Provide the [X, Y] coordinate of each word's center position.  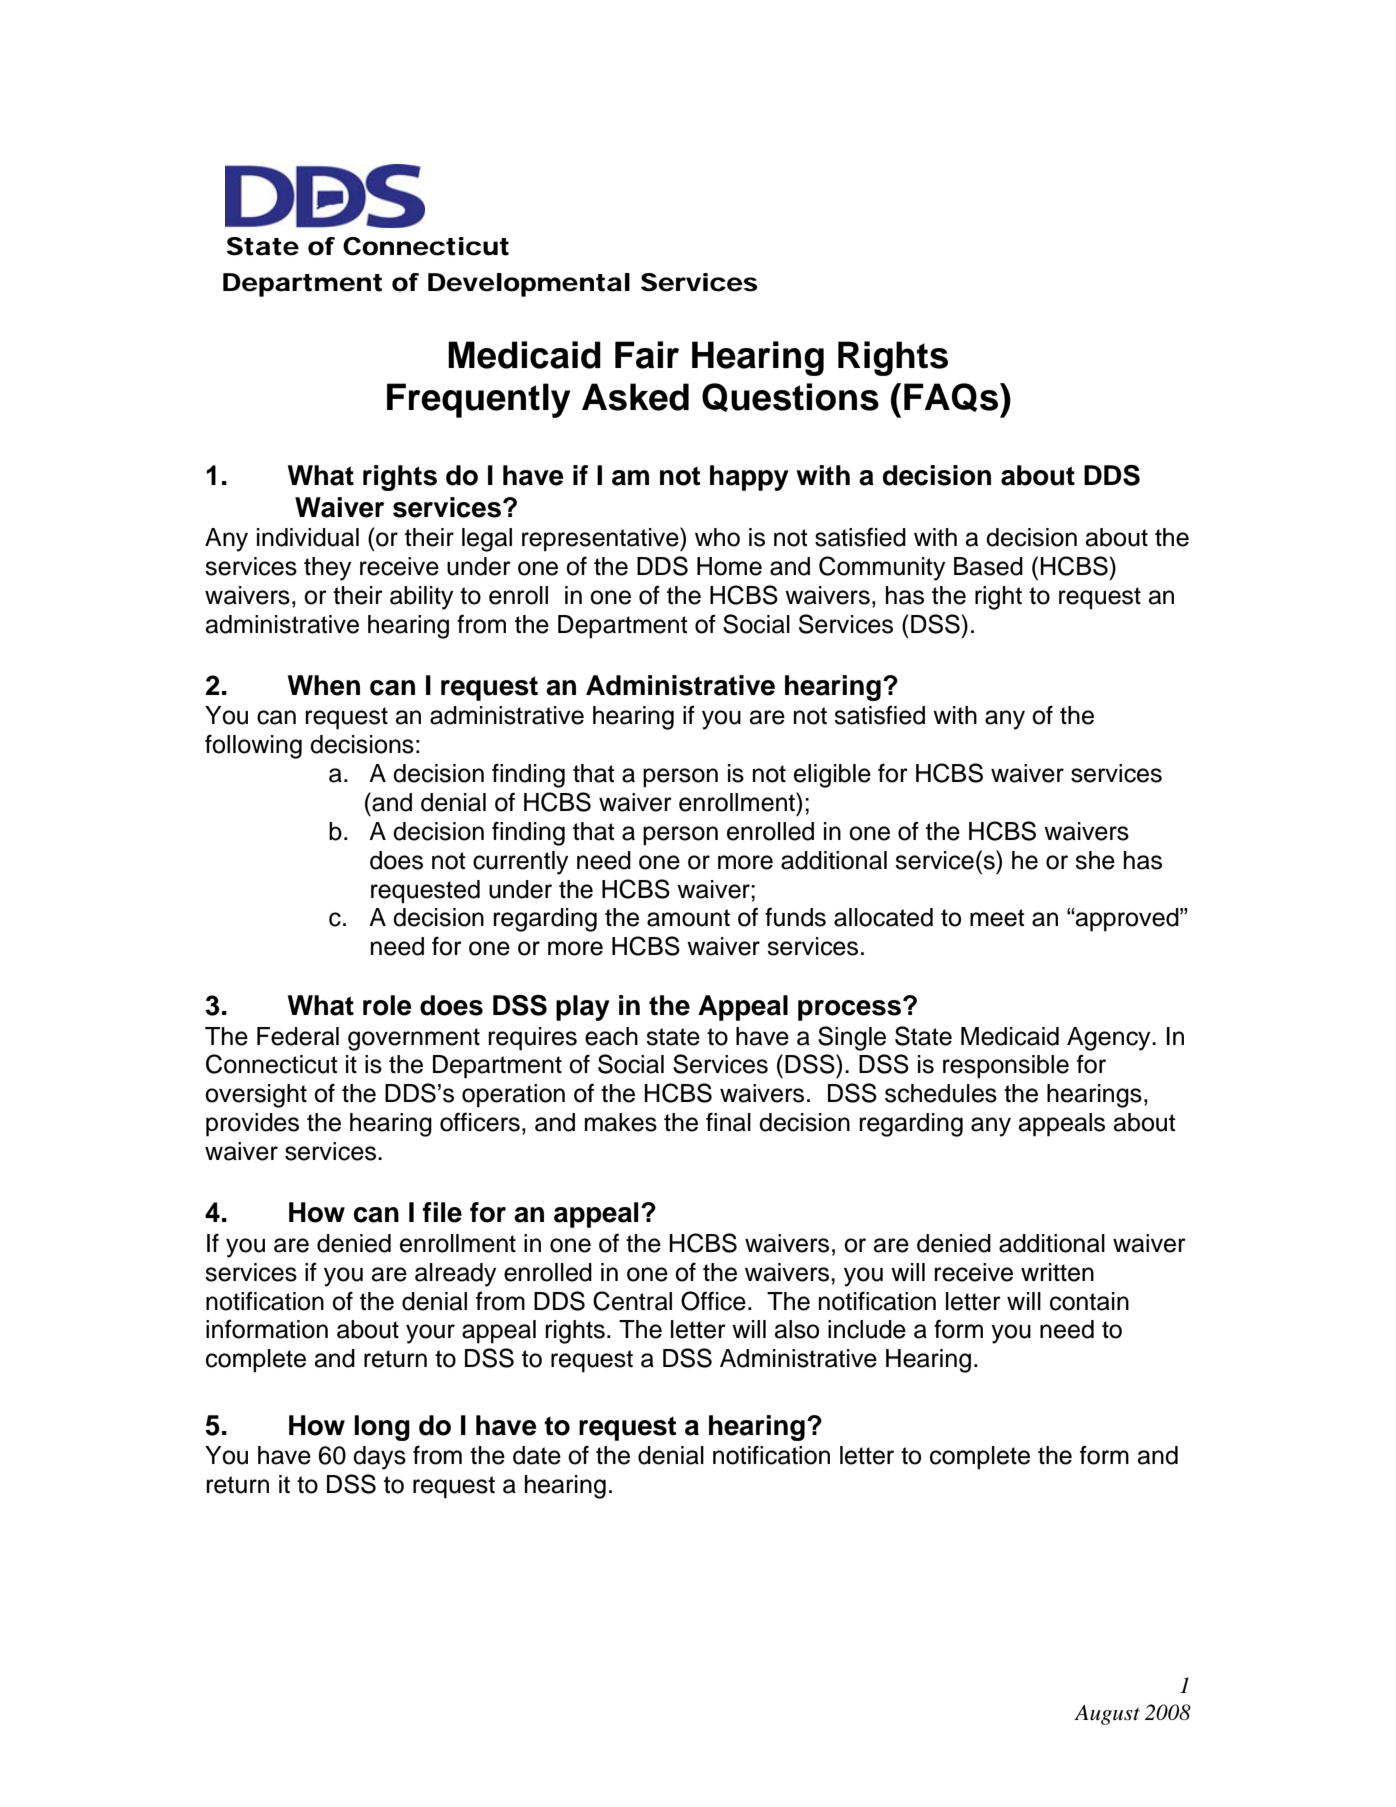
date [537, 1455]
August [1107, 1715]
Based [988, 566]
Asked [635, 397]
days [379, 1458]
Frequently [478, 400]
